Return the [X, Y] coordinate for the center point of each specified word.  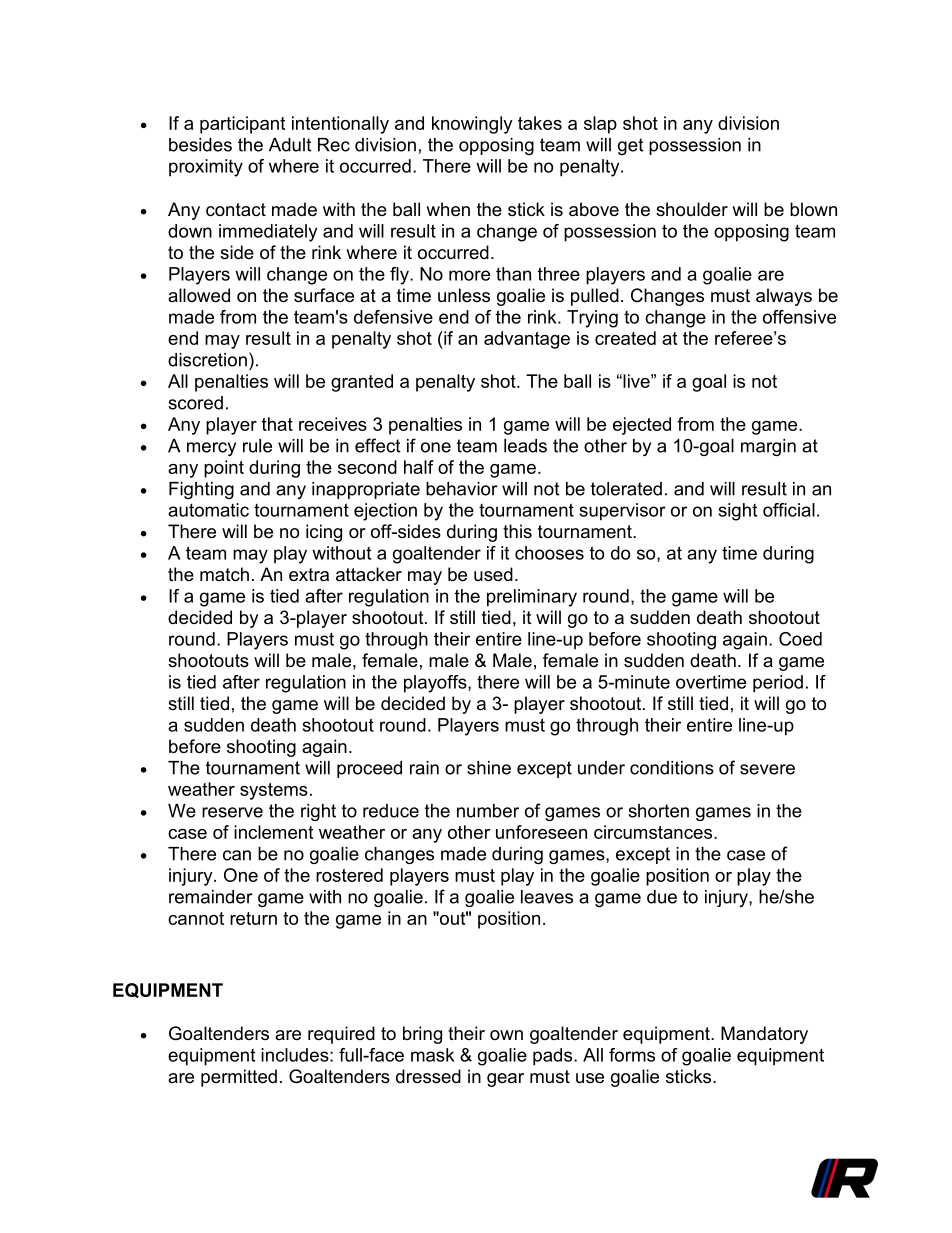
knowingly [472, 125]
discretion [207, 360]
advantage [527, 340]
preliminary [532, 598]
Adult [290, 145]
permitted [239, 1078]
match [224, 574]
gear [505, 1080]
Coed [800, 639]
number [488, 811]
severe [767, 769]
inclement [273, 832]
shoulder [692, 209]
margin [768, 447]
